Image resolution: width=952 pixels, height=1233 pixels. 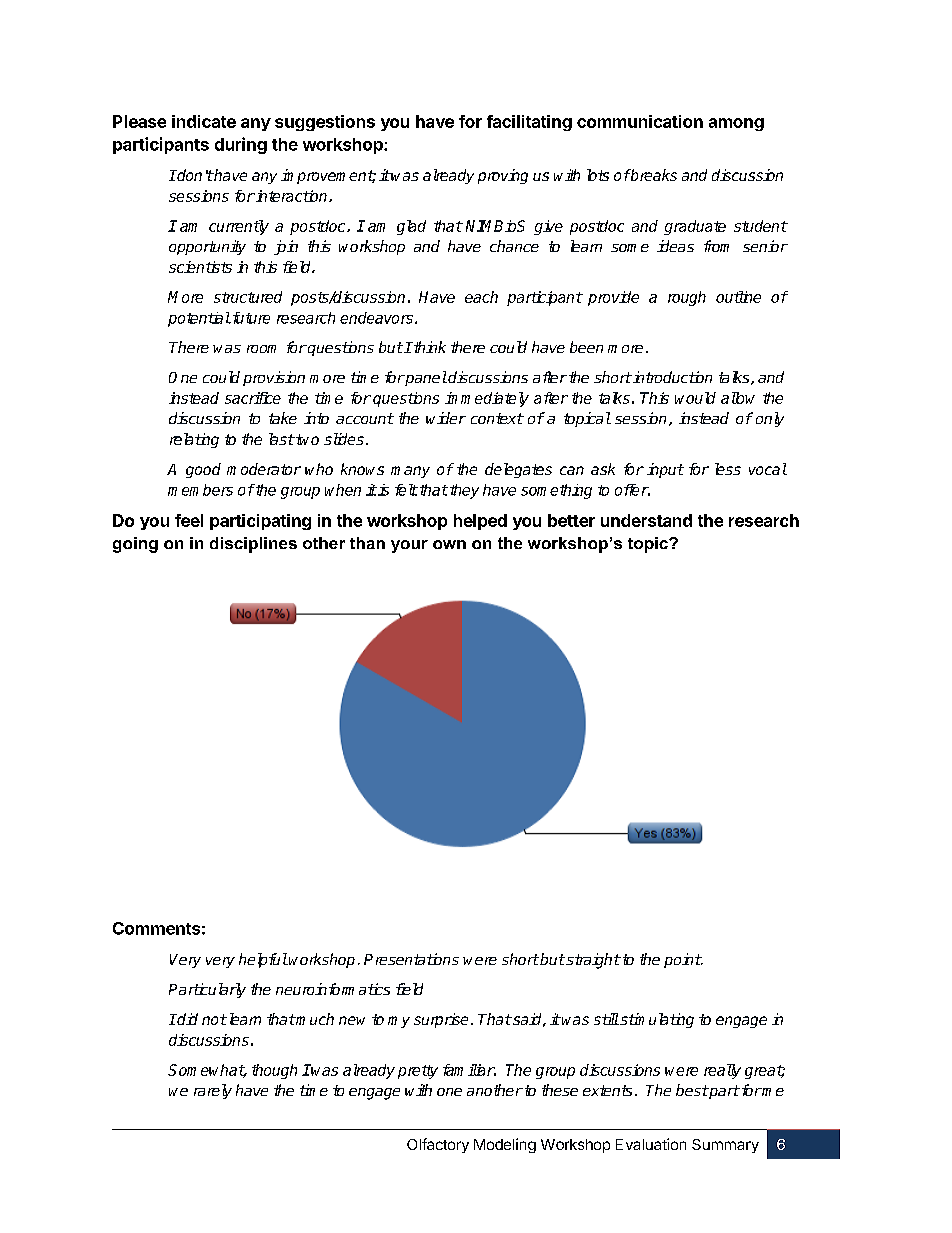 What do you see at coordinates (692, 1090) in the page?
I see `best` at bounding box center [692, 1090].
